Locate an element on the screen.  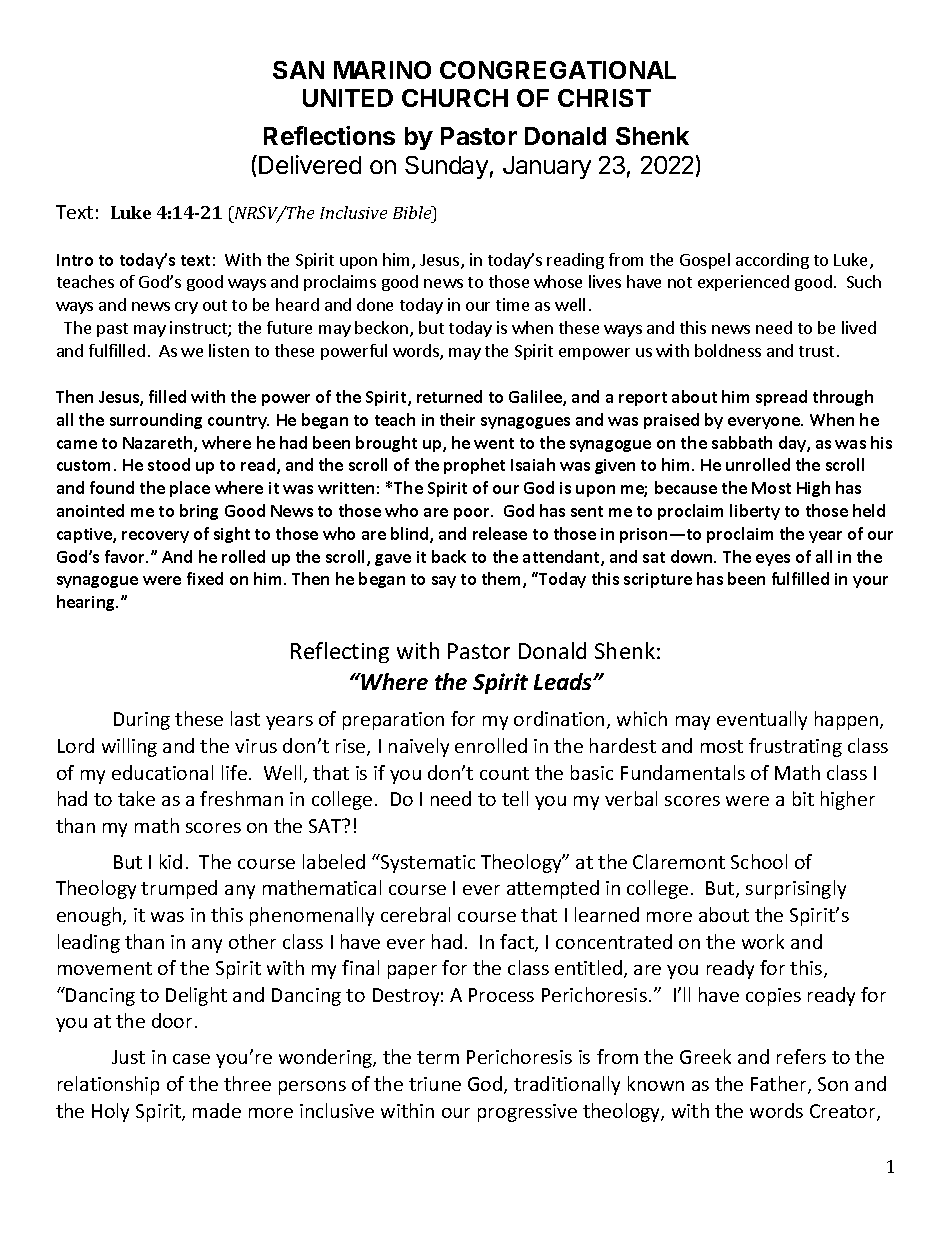
CHRIST is located at coordinates (604, 98).
